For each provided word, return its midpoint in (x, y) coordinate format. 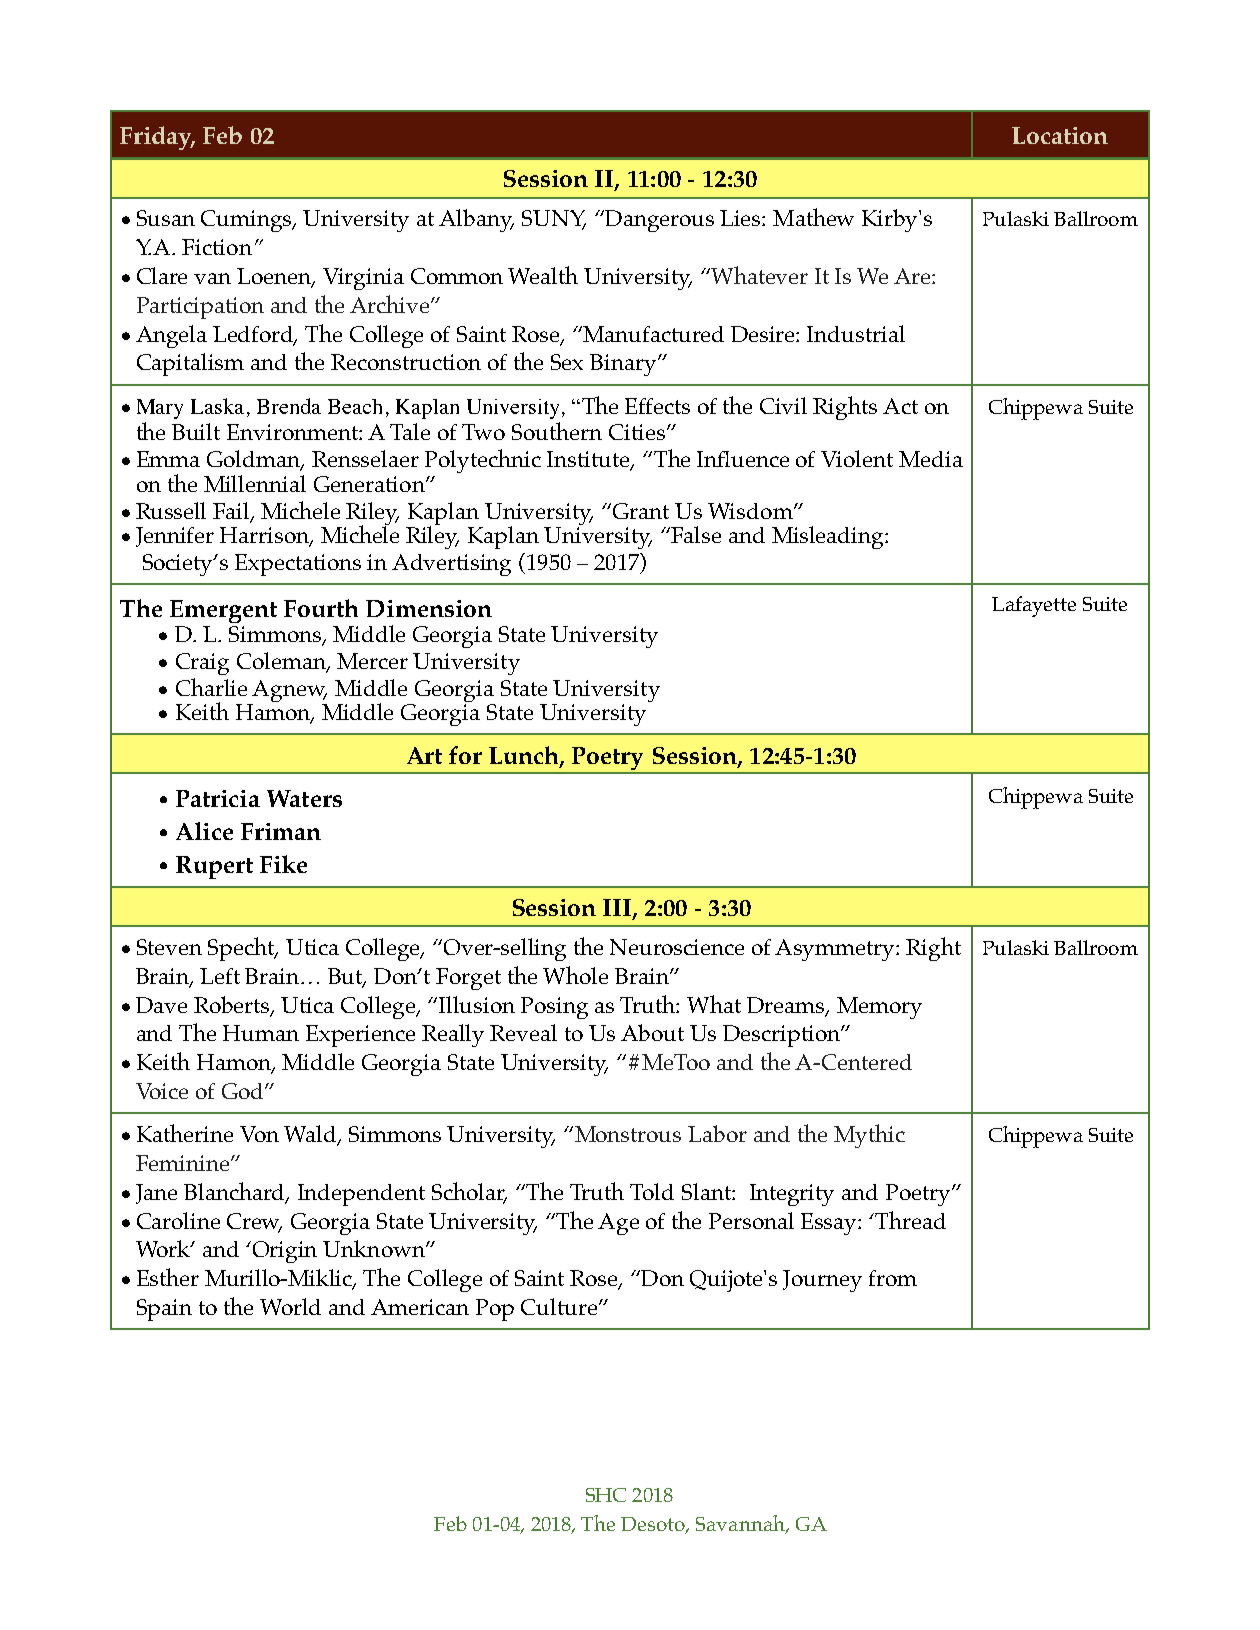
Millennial (255, 483)
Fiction (217, 247)
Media (931, 459)
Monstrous (626, 1134)
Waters (304, 798)
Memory (879, 1008)
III (618, 908)
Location (1060, 135)
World (290, 1306)
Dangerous (659, 221)
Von (259, 1134)
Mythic (869, 1136)
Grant (639, 511)
